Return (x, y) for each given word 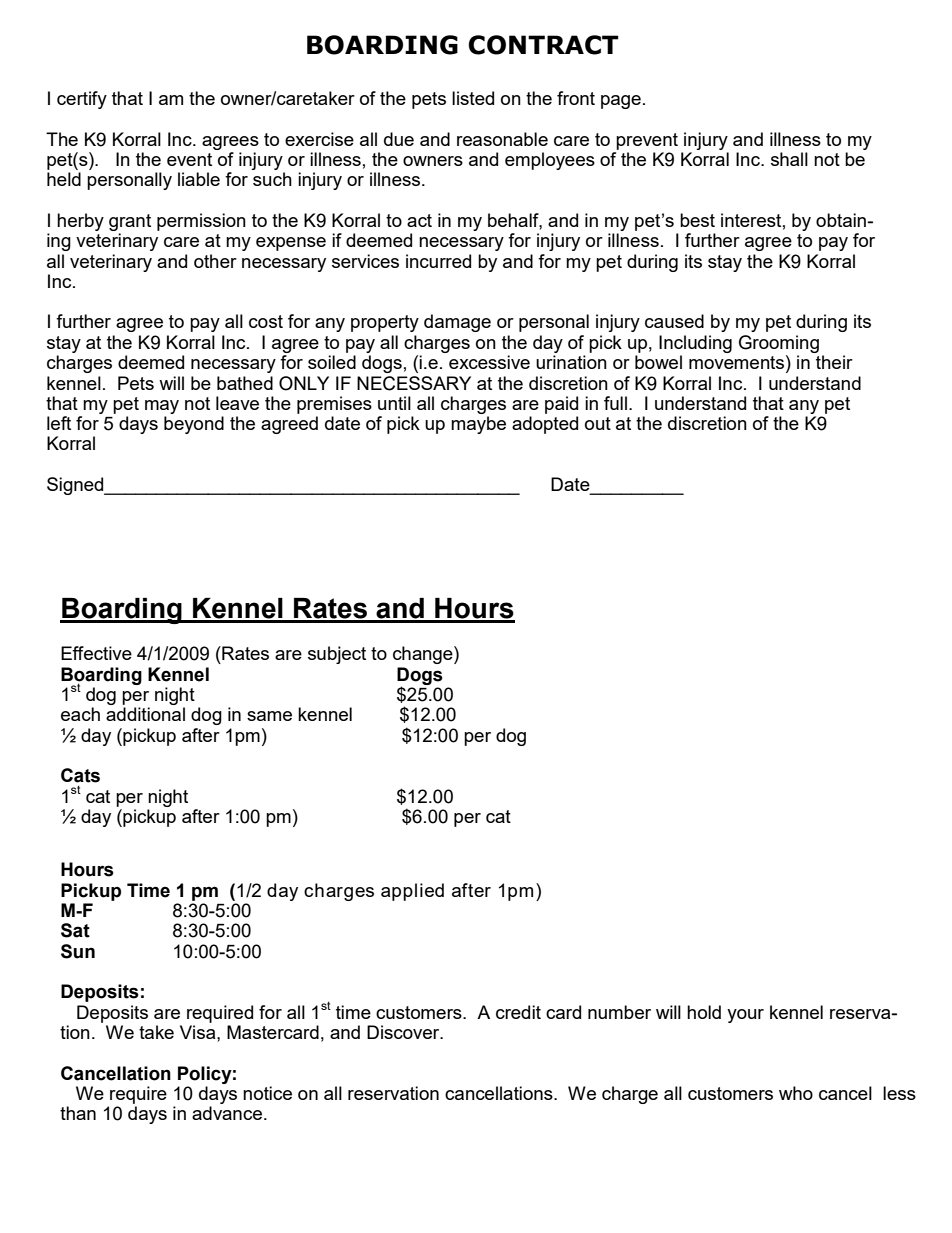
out (598, 423)
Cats (80, 775)
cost (266, 321)
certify (82, 100)
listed (473, 98)
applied (412, 892)
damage (457, 323)
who (796, 1093)
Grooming (779, 344)
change (424, 655)
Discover (404, 1032)
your (745, 1016)
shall (789, 159)
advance (227, 1113)
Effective (96, 653)
